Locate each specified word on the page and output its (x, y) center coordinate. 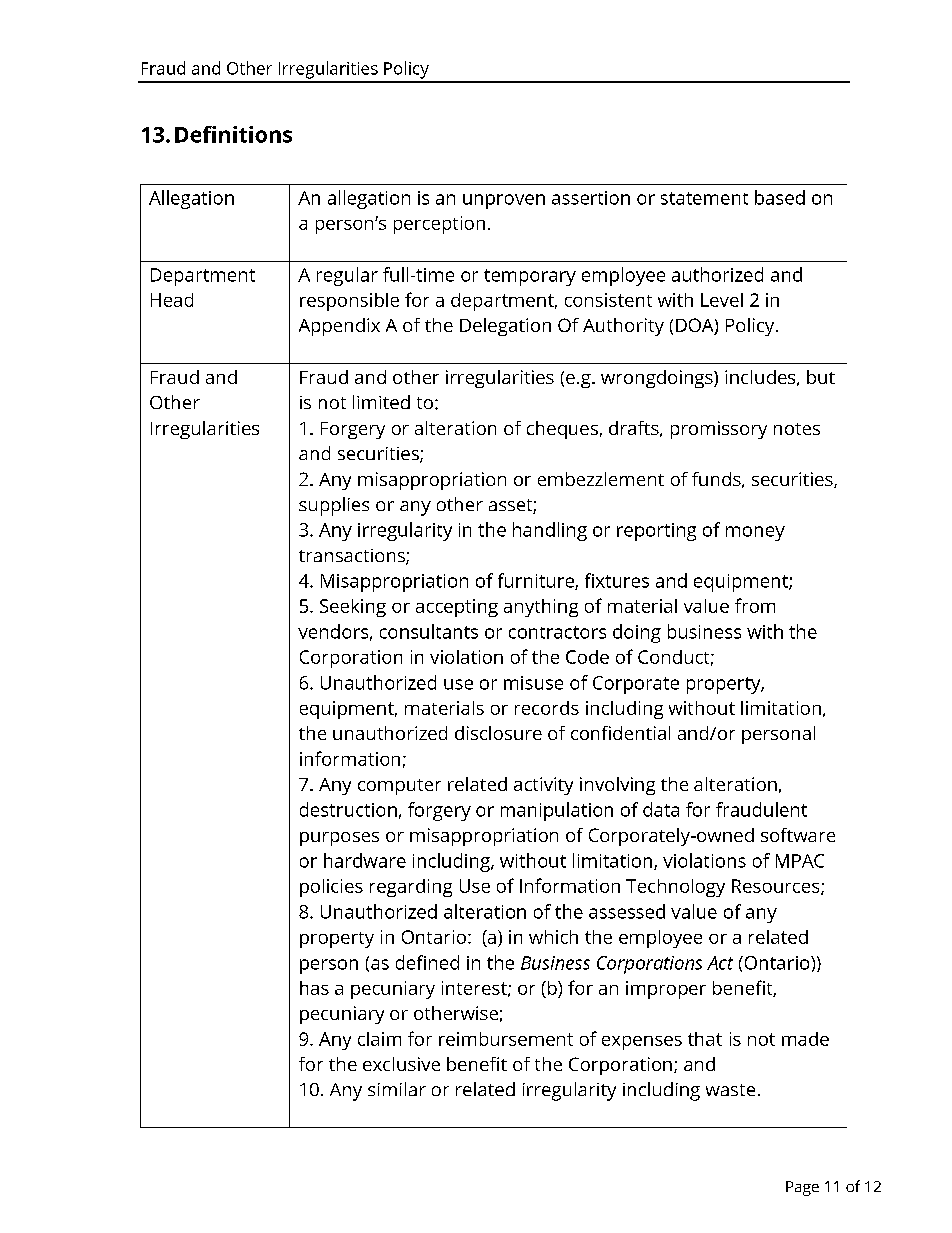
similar (397, 1089)
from (755, 605)
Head (172, 300)
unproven (504, 201)
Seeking (353, 608)
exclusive (401, 1064)
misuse (533, 683)
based (780, 197)
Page (802, 1188)
